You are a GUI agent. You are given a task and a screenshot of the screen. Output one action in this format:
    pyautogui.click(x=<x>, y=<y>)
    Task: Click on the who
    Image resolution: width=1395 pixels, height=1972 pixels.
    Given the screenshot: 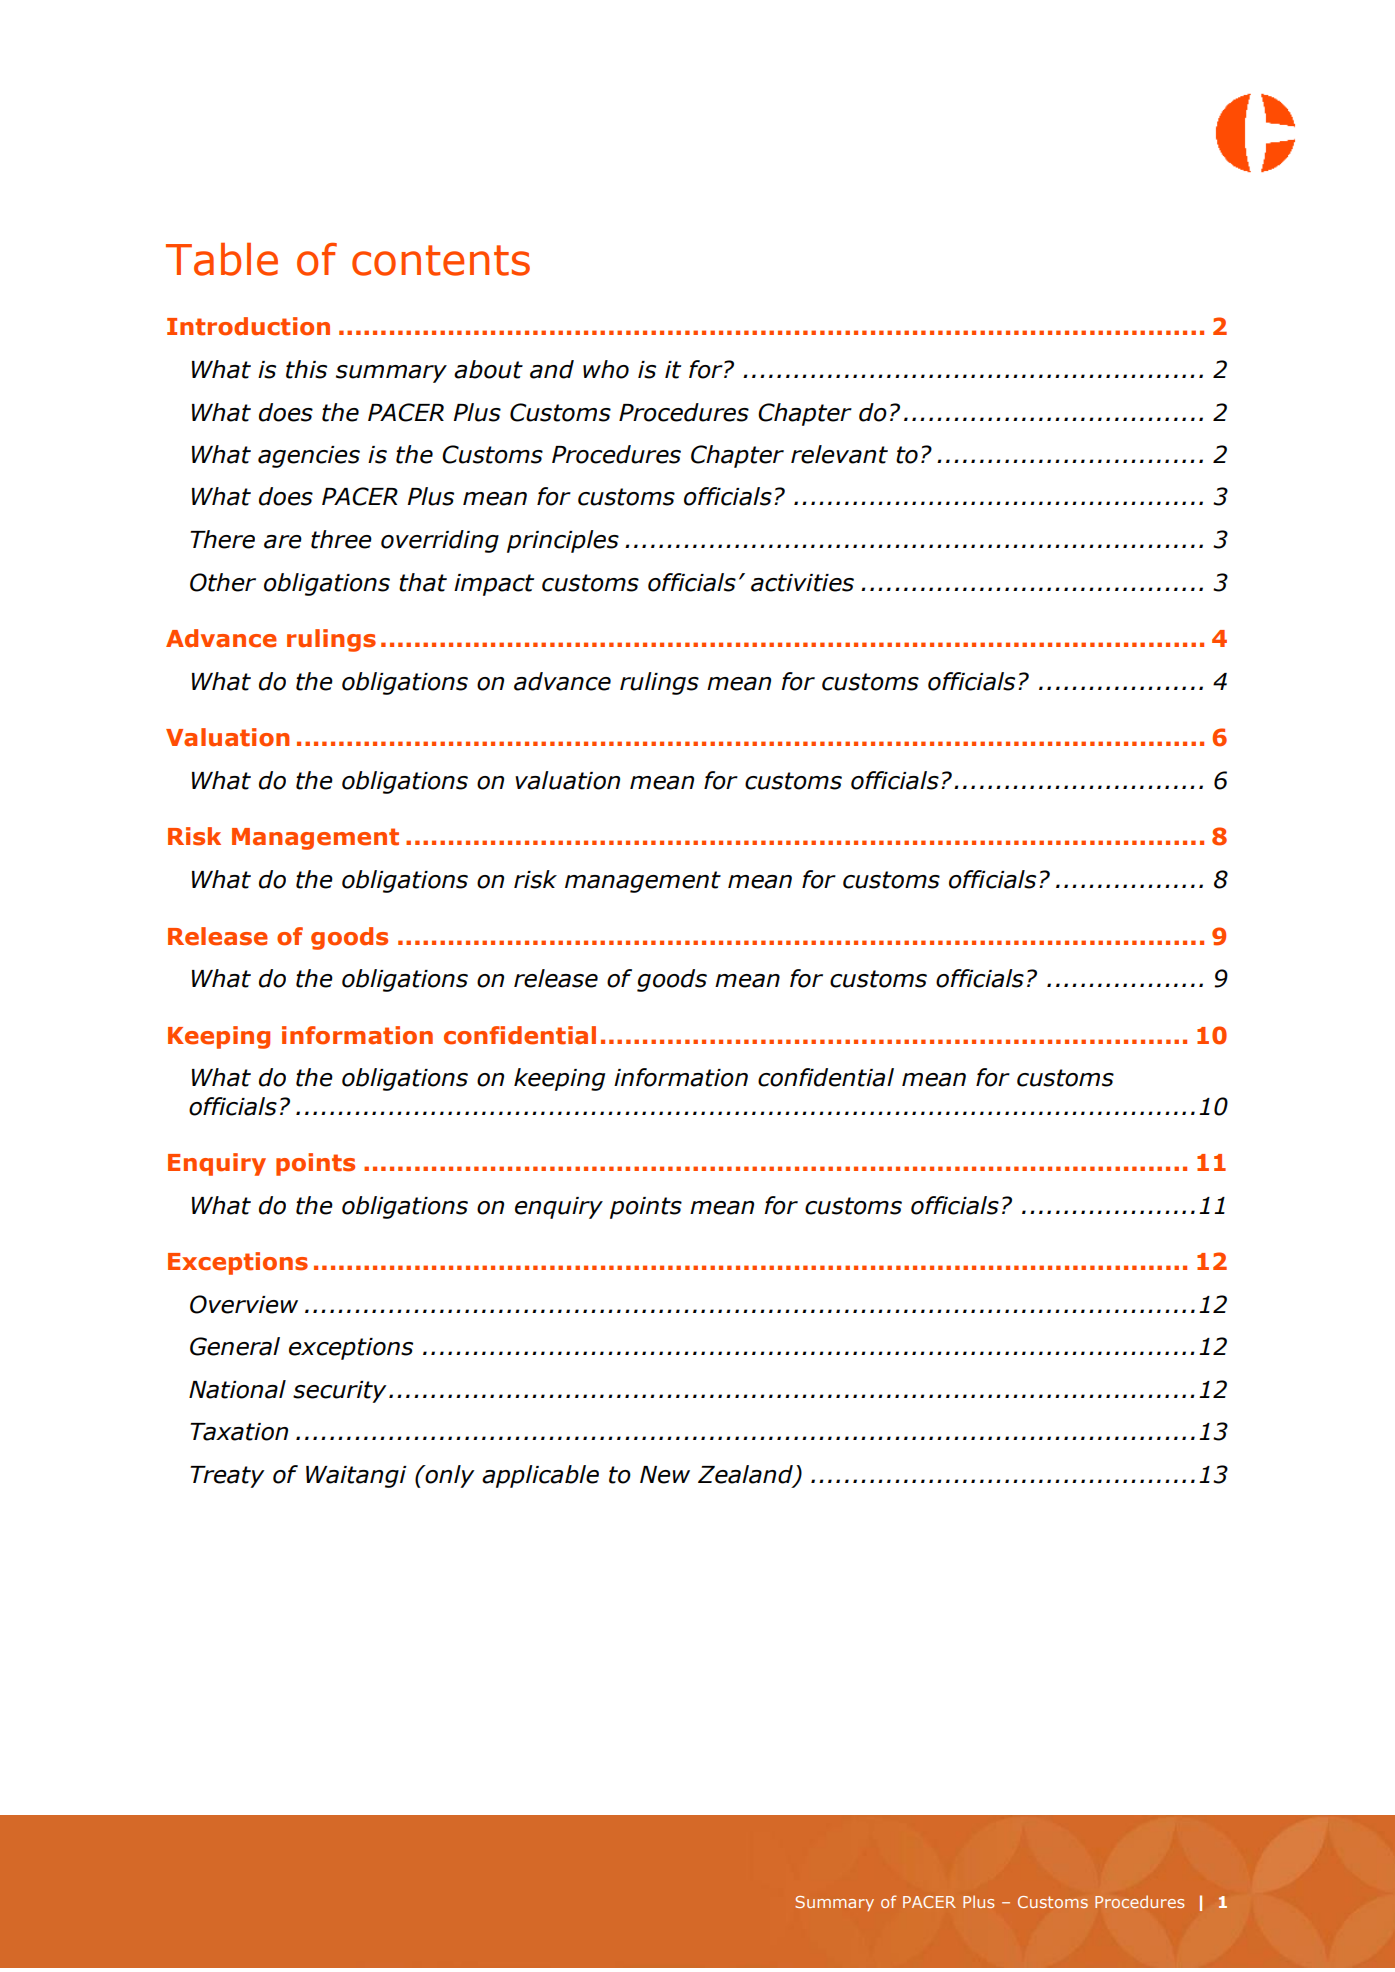 What is the action you would take?
    pyautogui.click(x=606, y=369)
